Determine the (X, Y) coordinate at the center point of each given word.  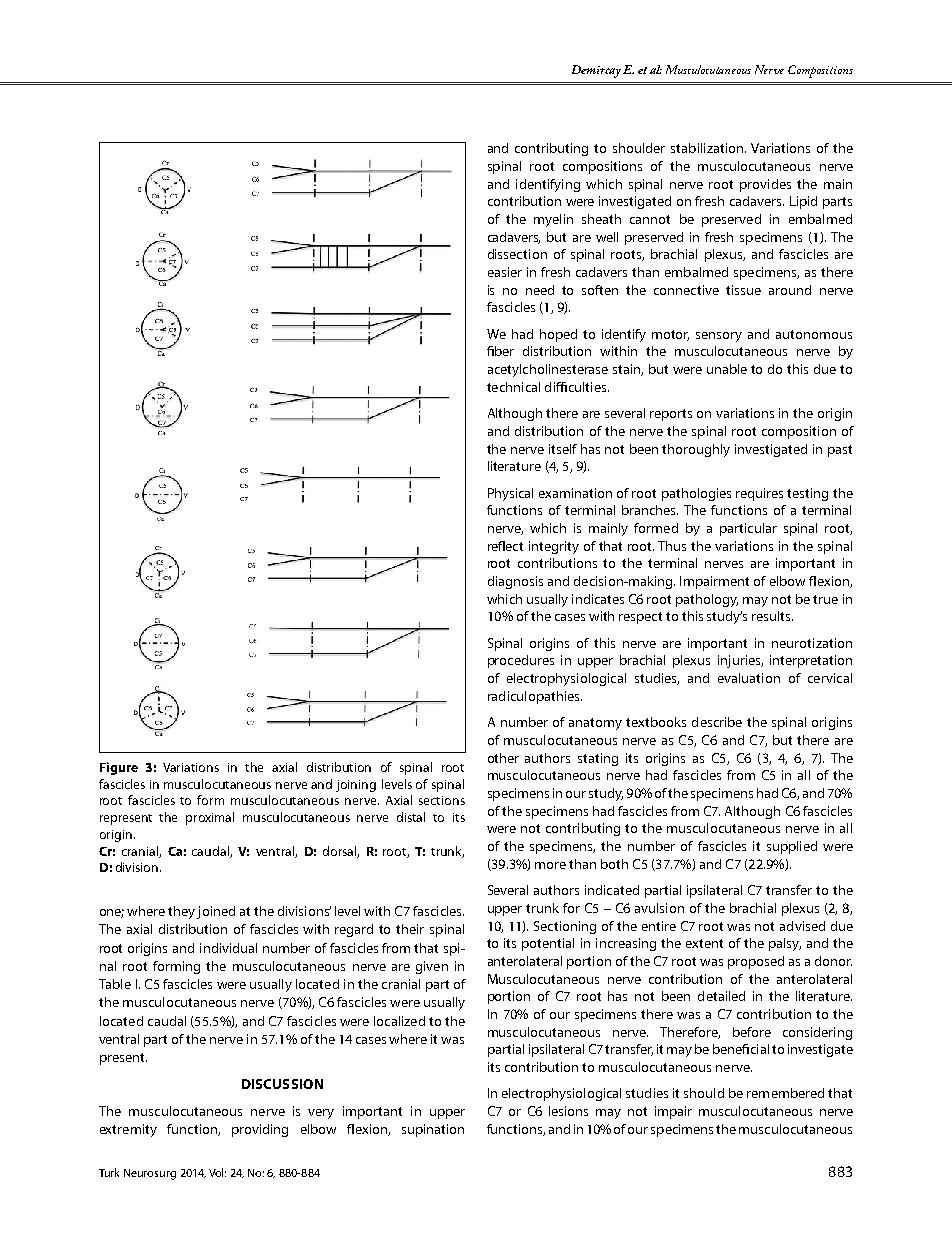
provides (765, 185)
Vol (217, 1172)
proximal (210, 818)
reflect (505, 546)
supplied (792, 847)
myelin (553, 220)
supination (433, 1130)
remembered (785, 1093)
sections (442, 800)
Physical (510, 494)
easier (505, 272)
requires (759, 494)
